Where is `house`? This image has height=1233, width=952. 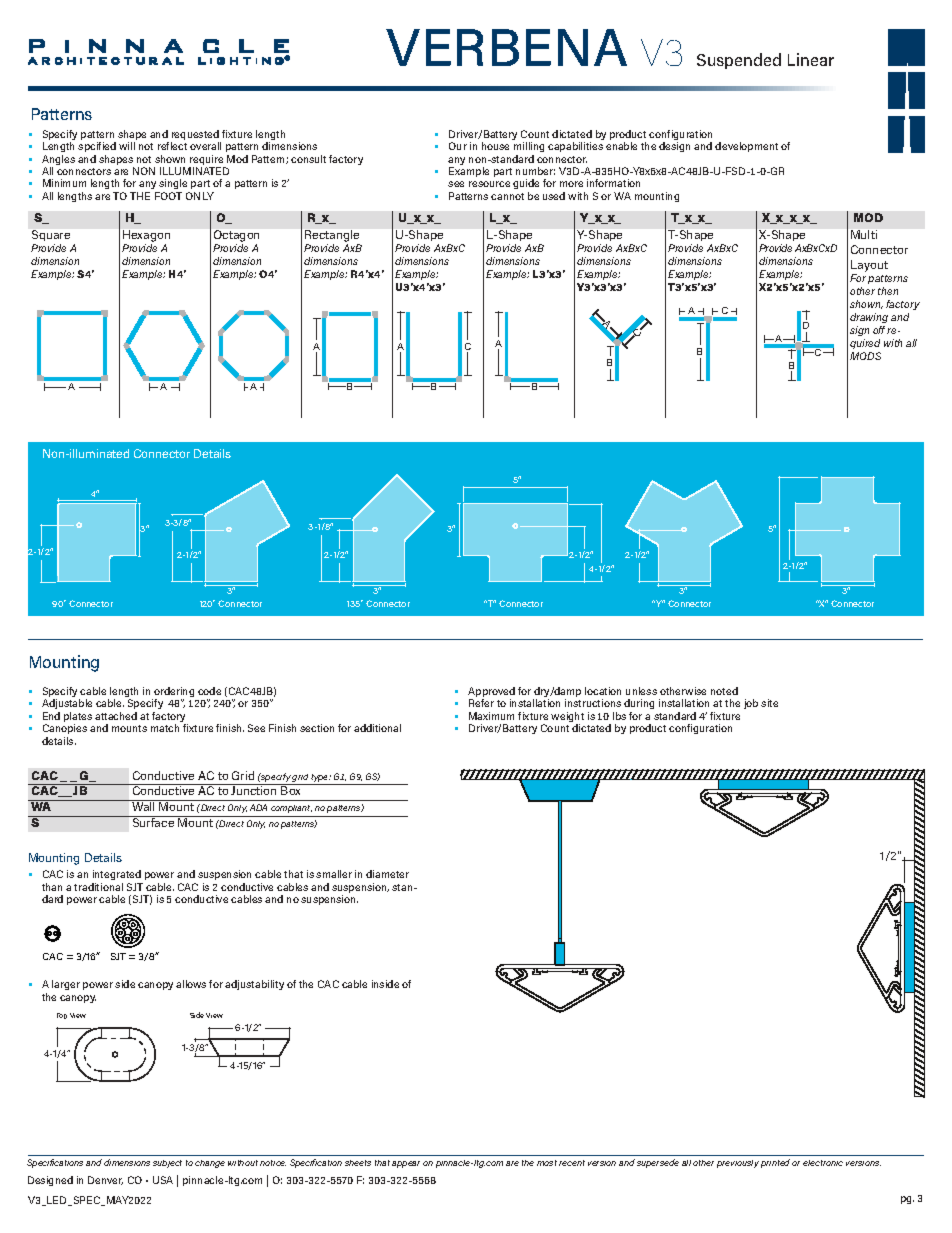 house is located at coordinates (495, 146).
